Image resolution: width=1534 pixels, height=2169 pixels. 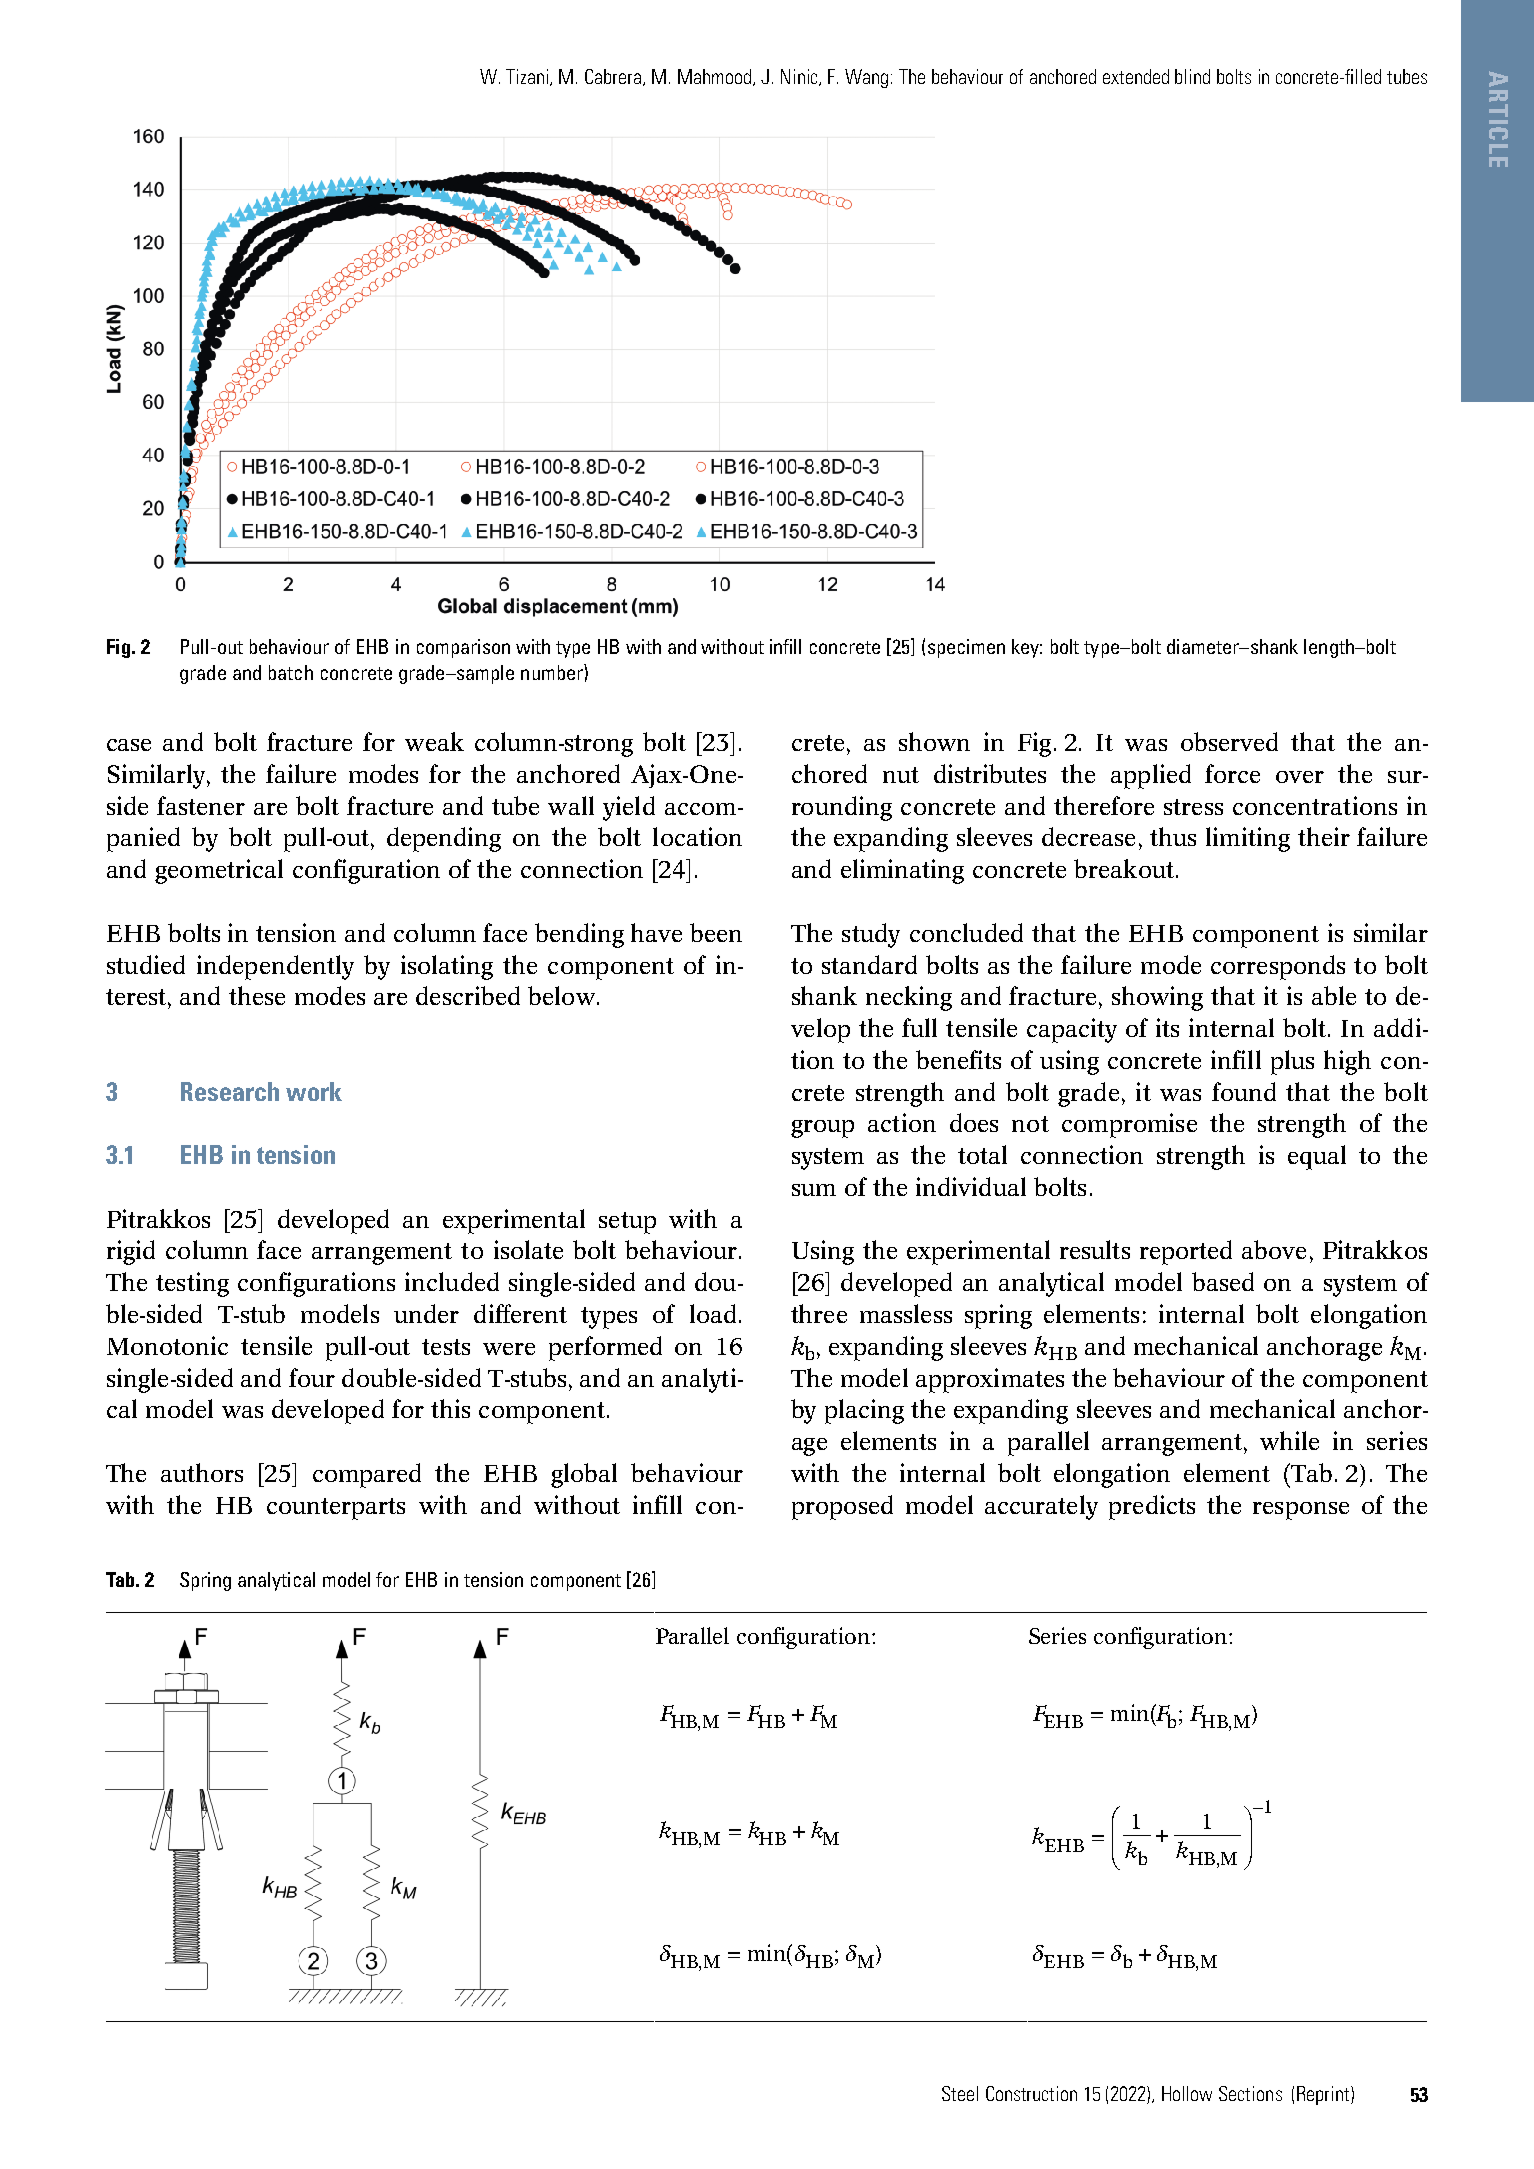 What do you see at coordinates (1192, 76) in the page?
I see `blind` at bounding box center [1192, 76].
